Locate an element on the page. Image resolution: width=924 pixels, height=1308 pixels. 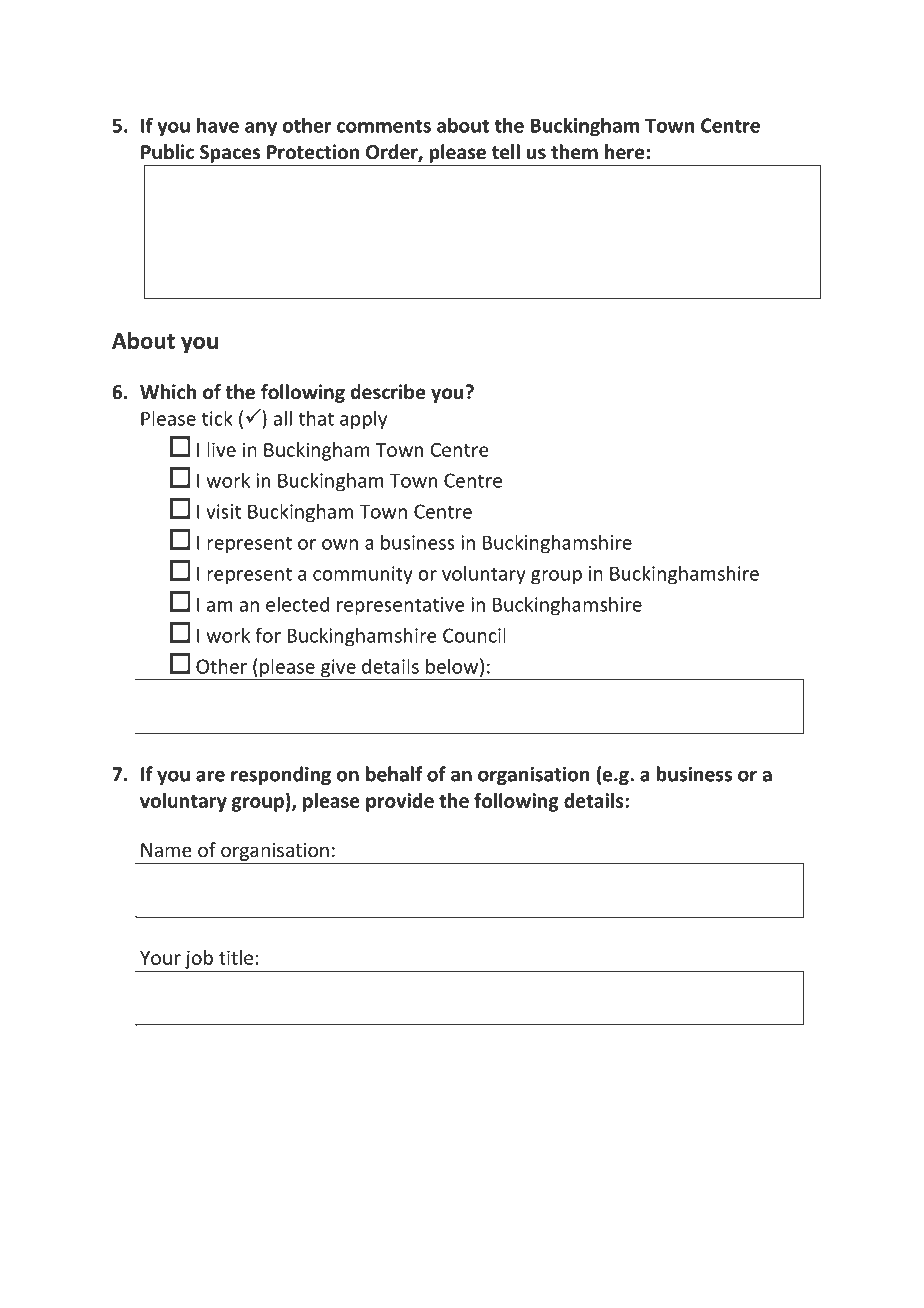
Spaces is located at coordinates (230, 154).
